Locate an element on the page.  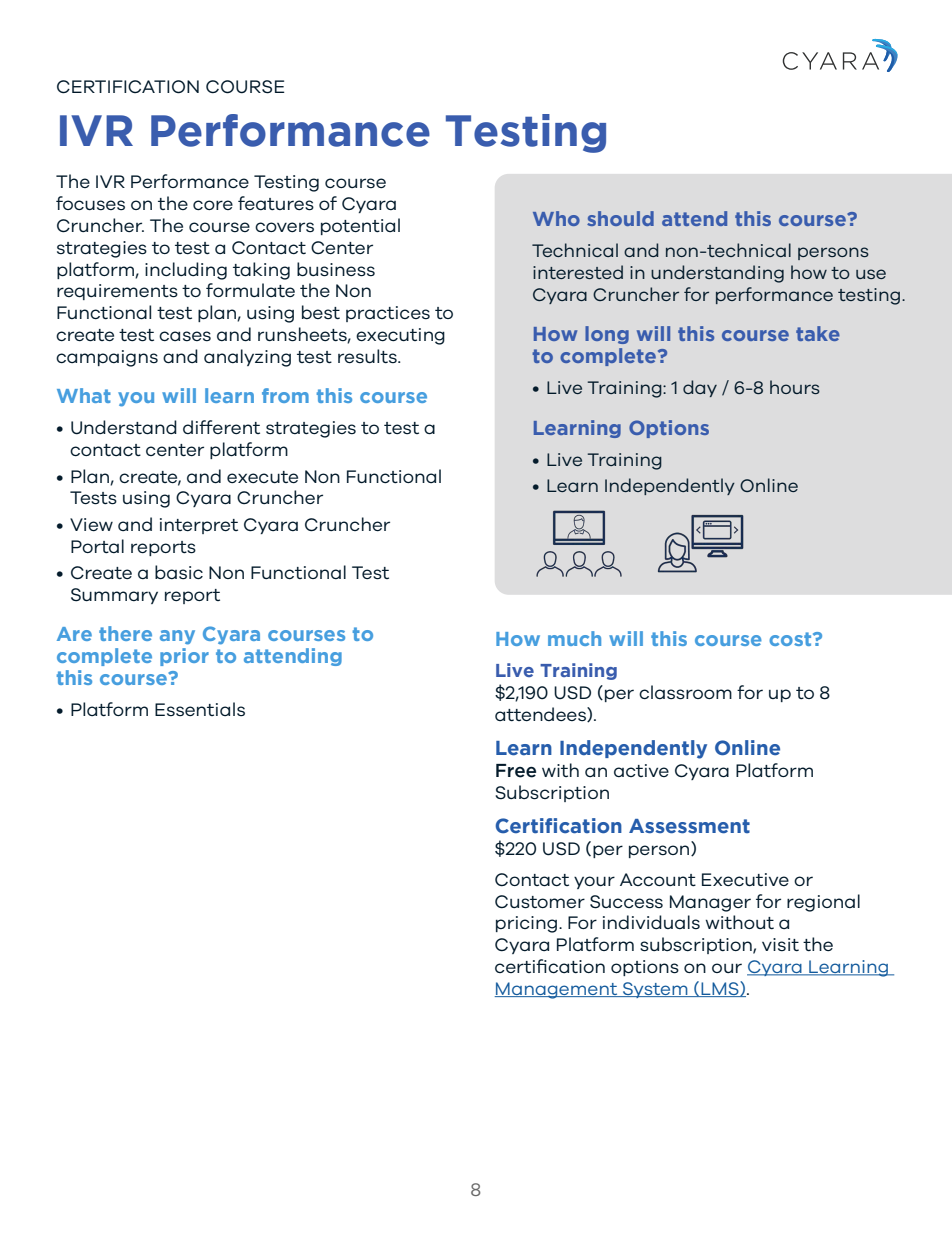
basic is located at coordinates (179, 572).
